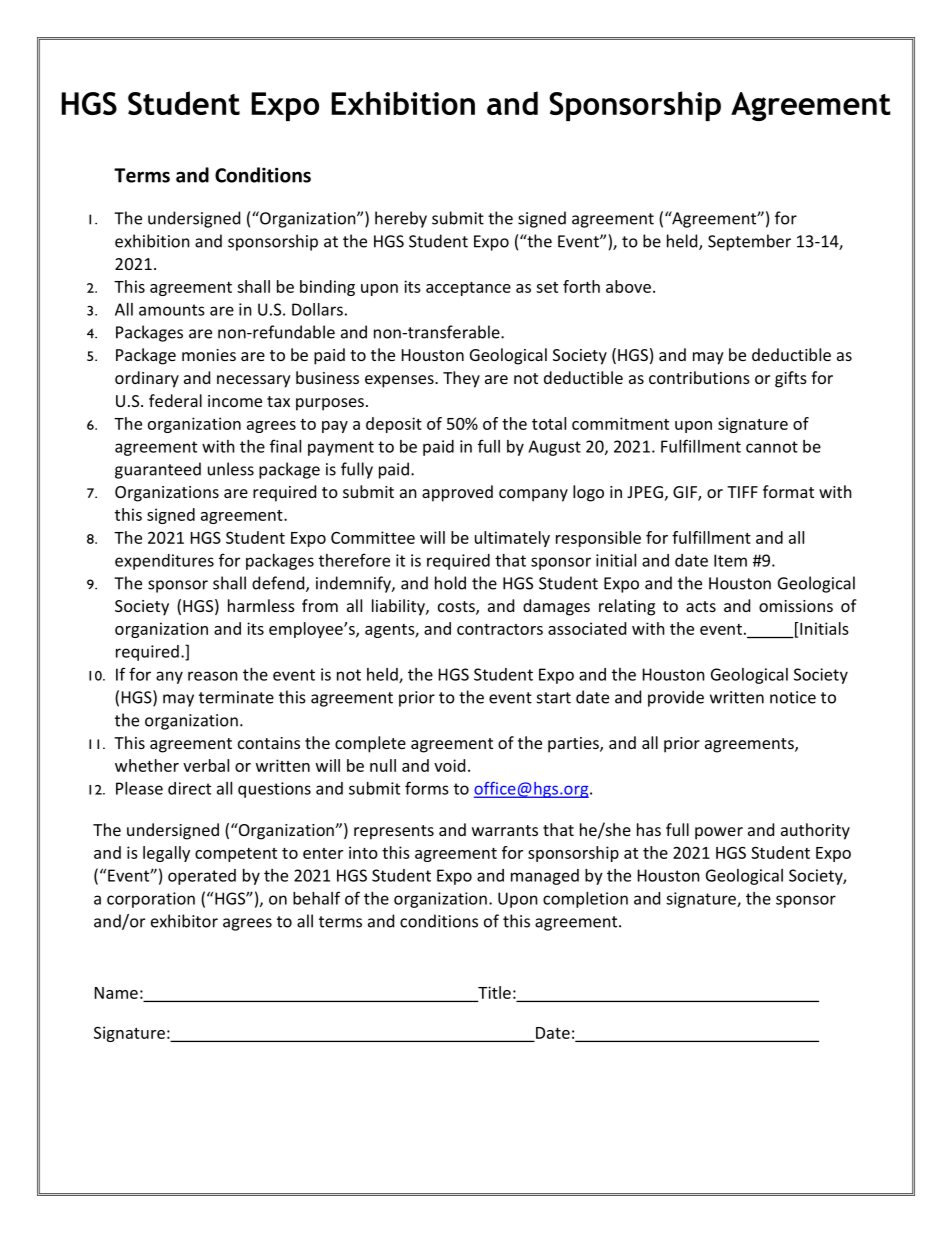 This screenshot has height=1233, width=952. Describe the element at coordinates (116, 993) in the screenshot. I see `Name` at that location.
